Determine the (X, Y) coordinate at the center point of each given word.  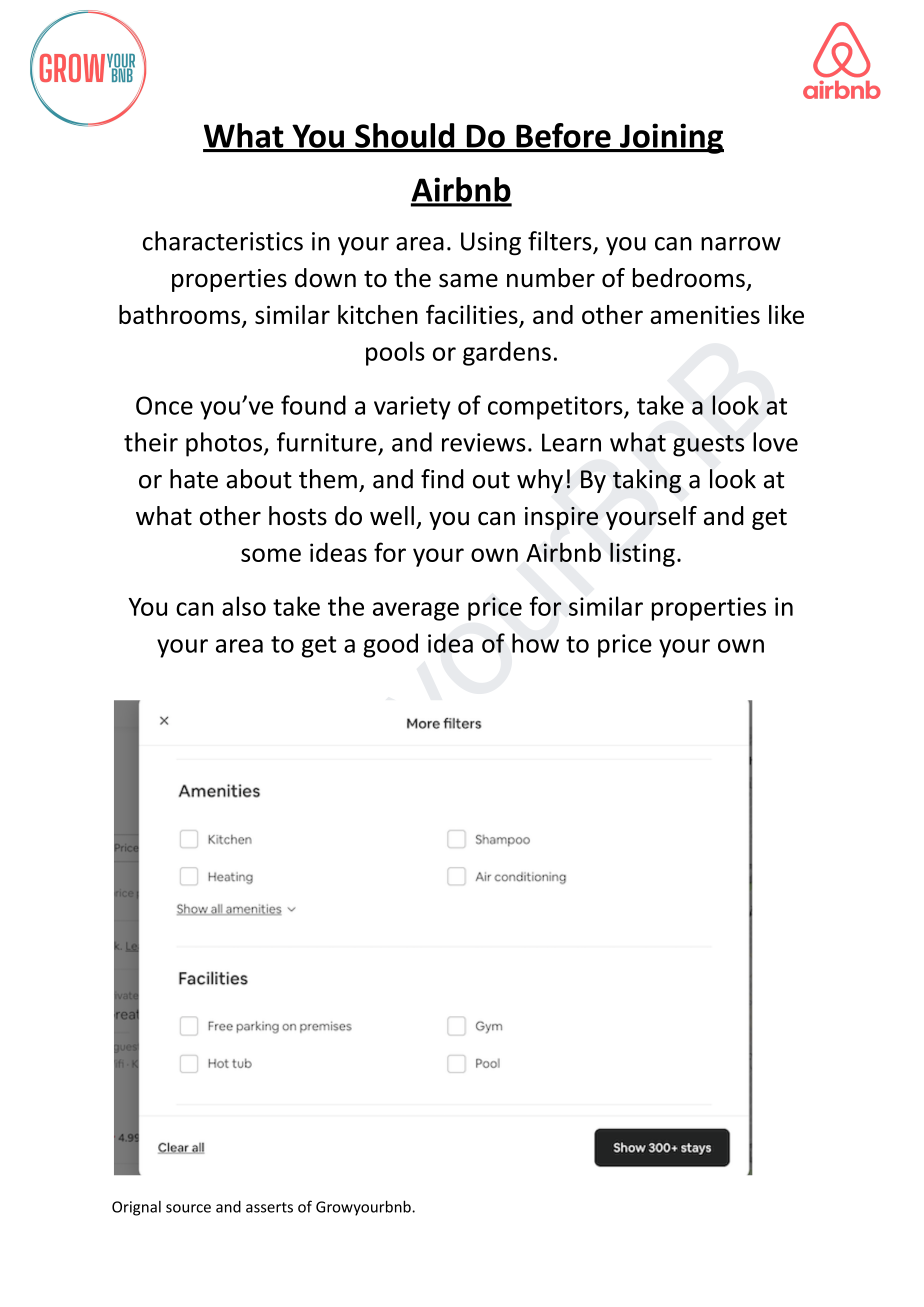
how (535, 643)
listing (642, 554)
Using (491, 244)
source (188, 1208)
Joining (671, 138)
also (244, 606)
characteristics (223, 241)
